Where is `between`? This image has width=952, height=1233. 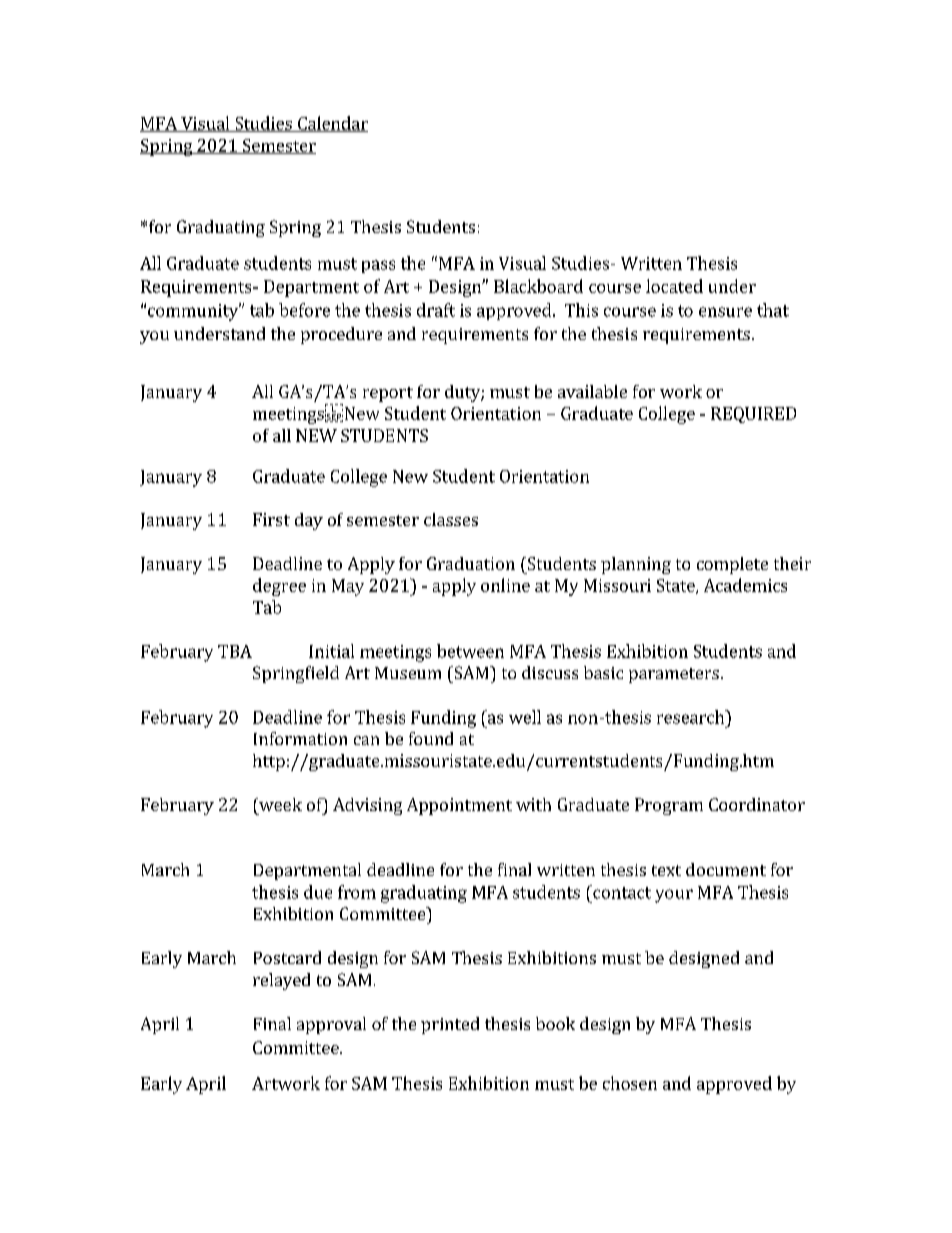 between is located at coordinates (470, 651).
